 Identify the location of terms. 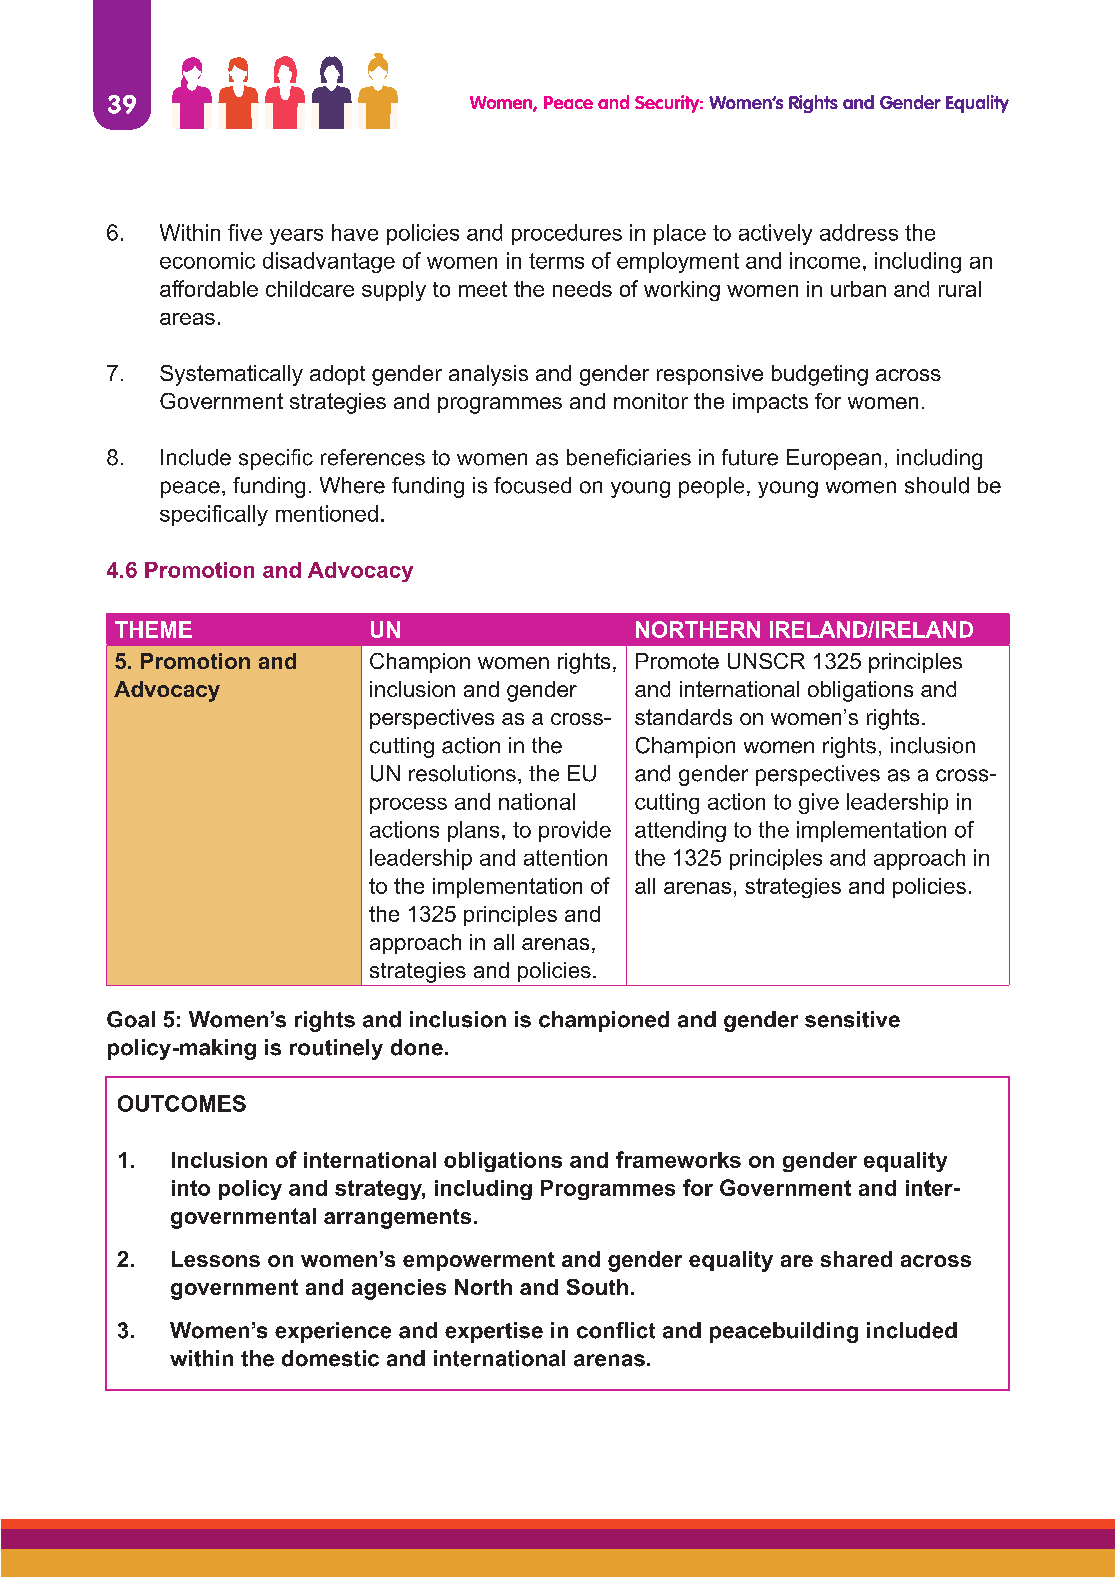
(556, 261).
